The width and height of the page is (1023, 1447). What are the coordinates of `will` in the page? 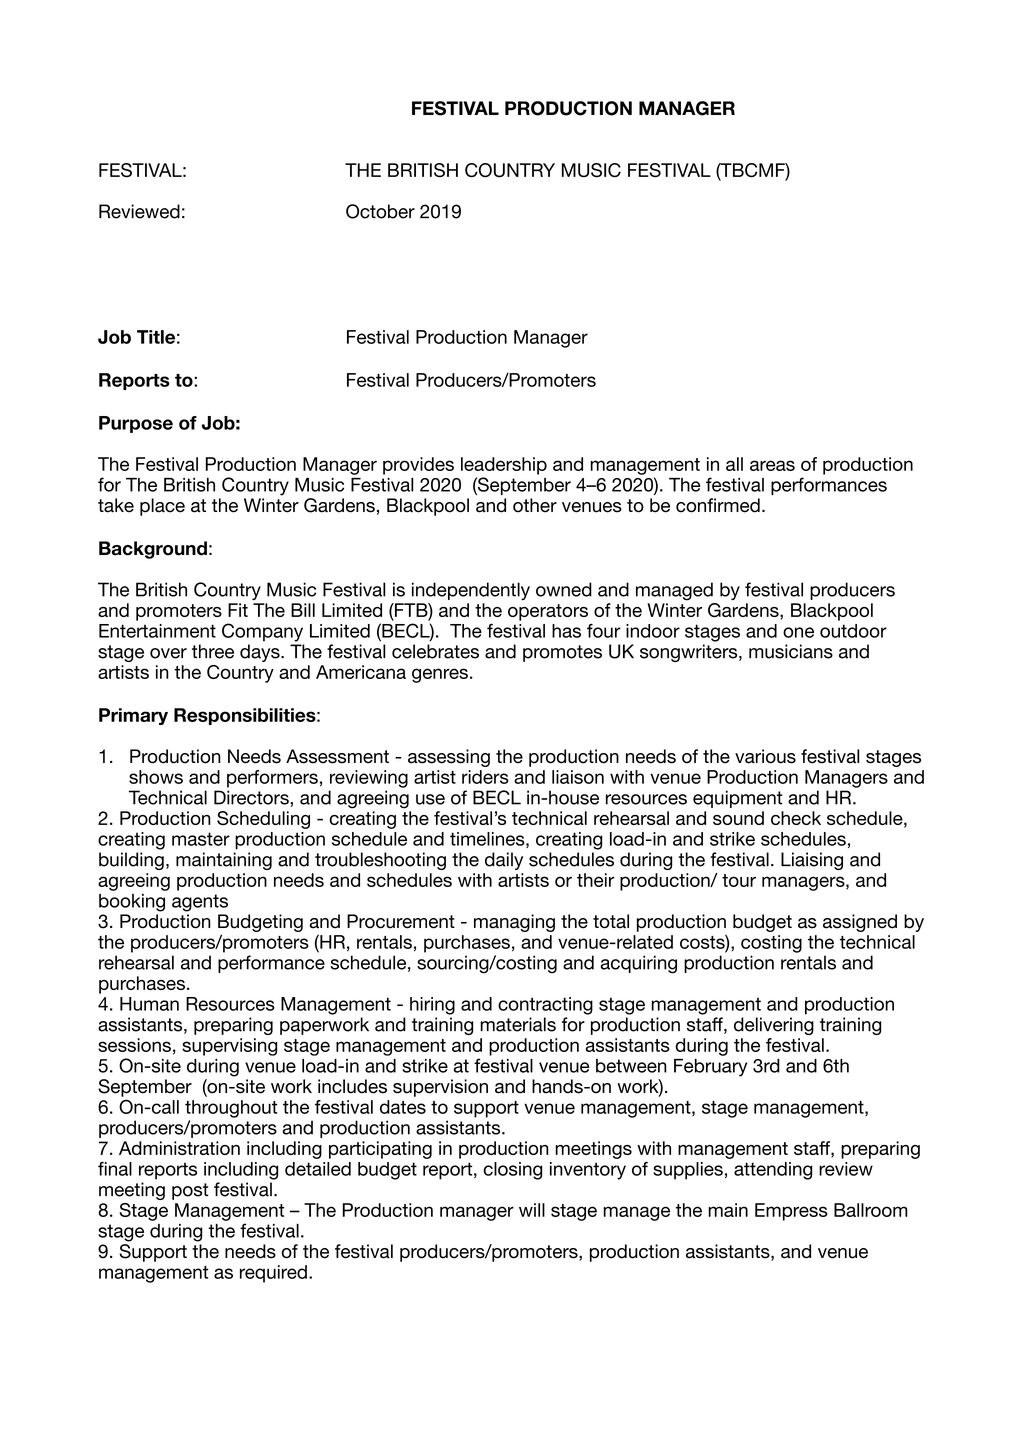 It's located at (532, 1210).
